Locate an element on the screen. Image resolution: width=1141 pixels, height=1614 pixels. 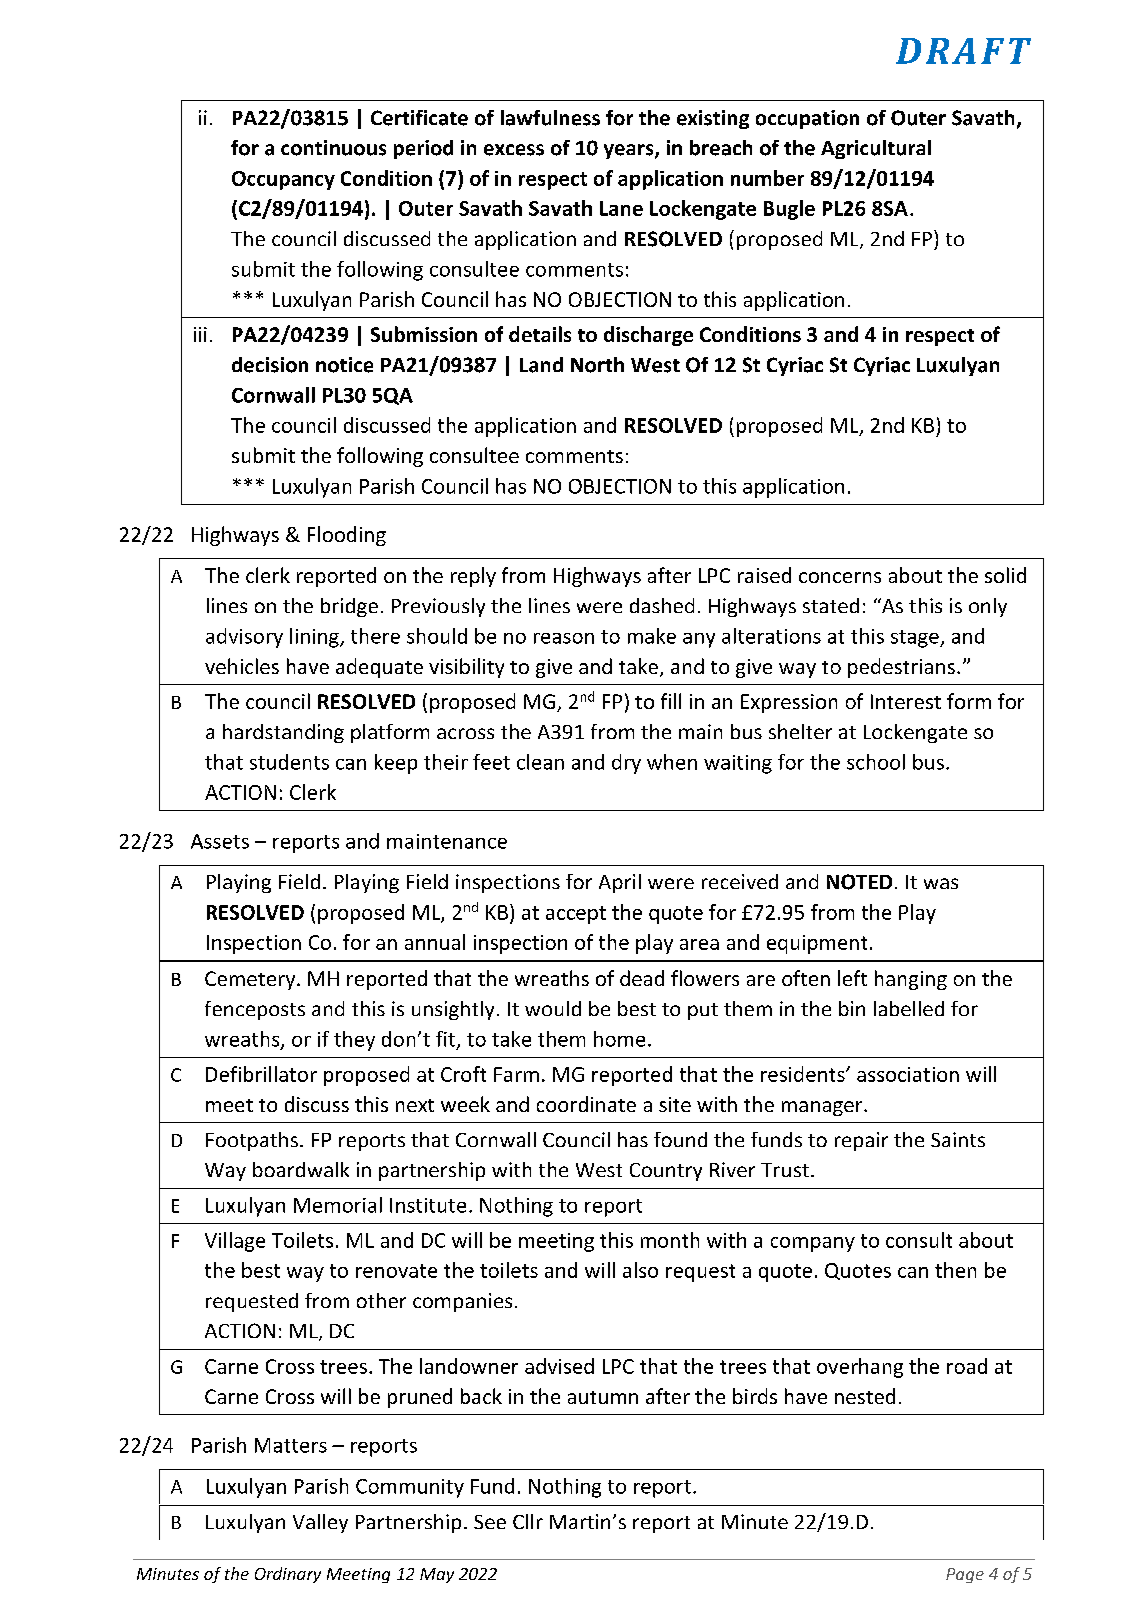
boardwalk is located at coordinates (301, 1169).
